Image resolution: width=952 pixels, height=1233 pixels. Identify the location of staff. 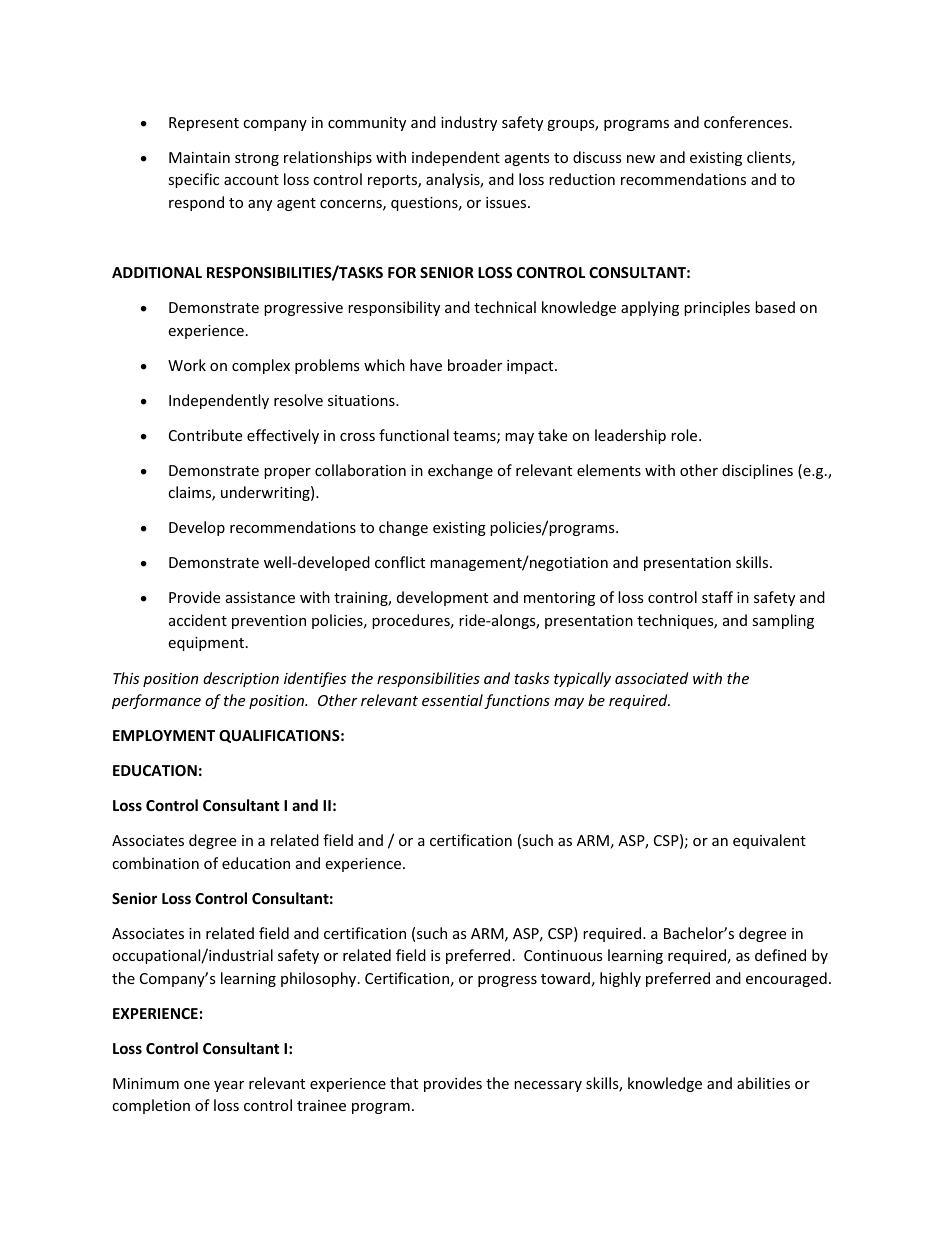
(717, 597).
